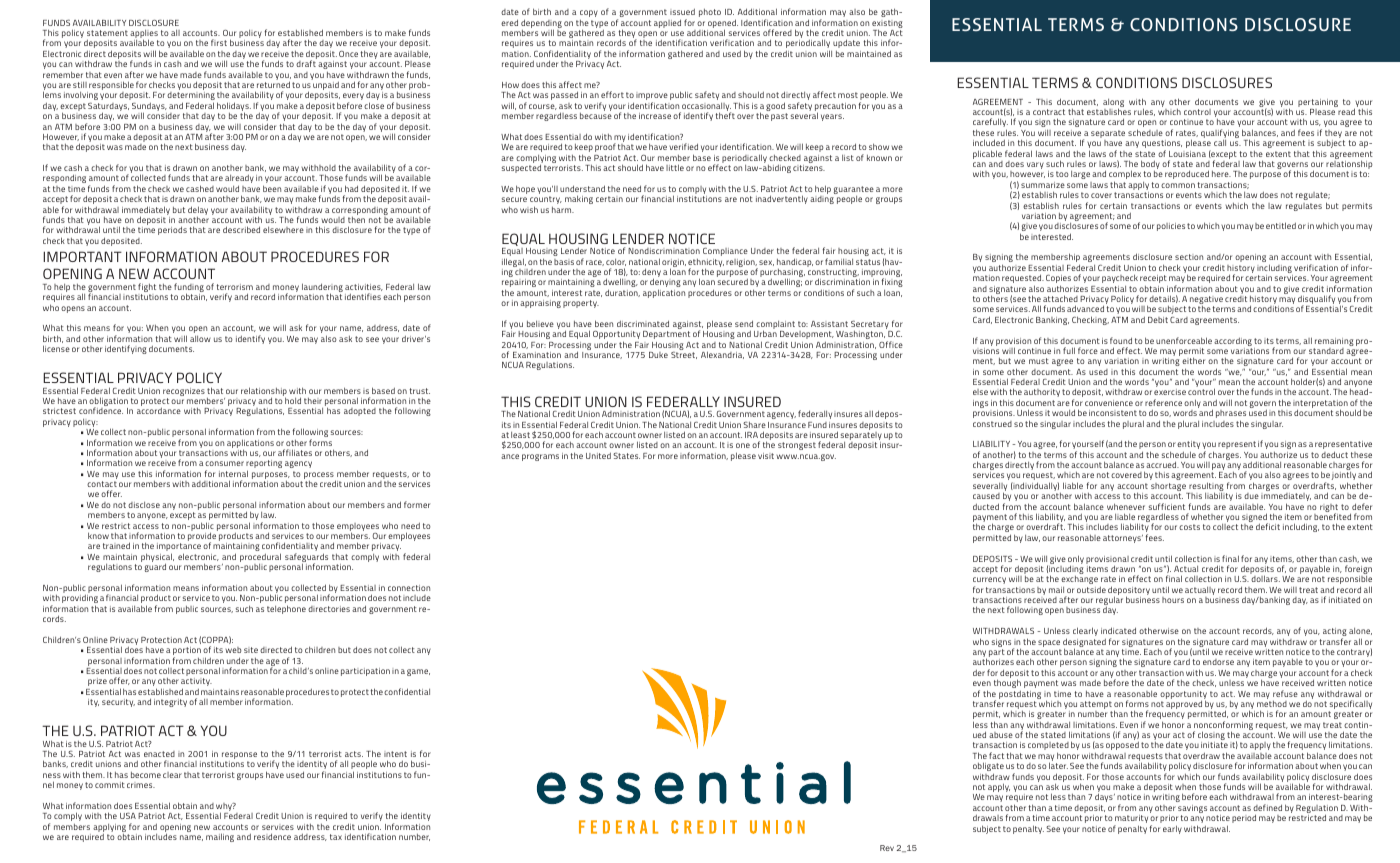  Describe the element at coordinates (1318, 104) in the image. I see `pertaining` at that location.
